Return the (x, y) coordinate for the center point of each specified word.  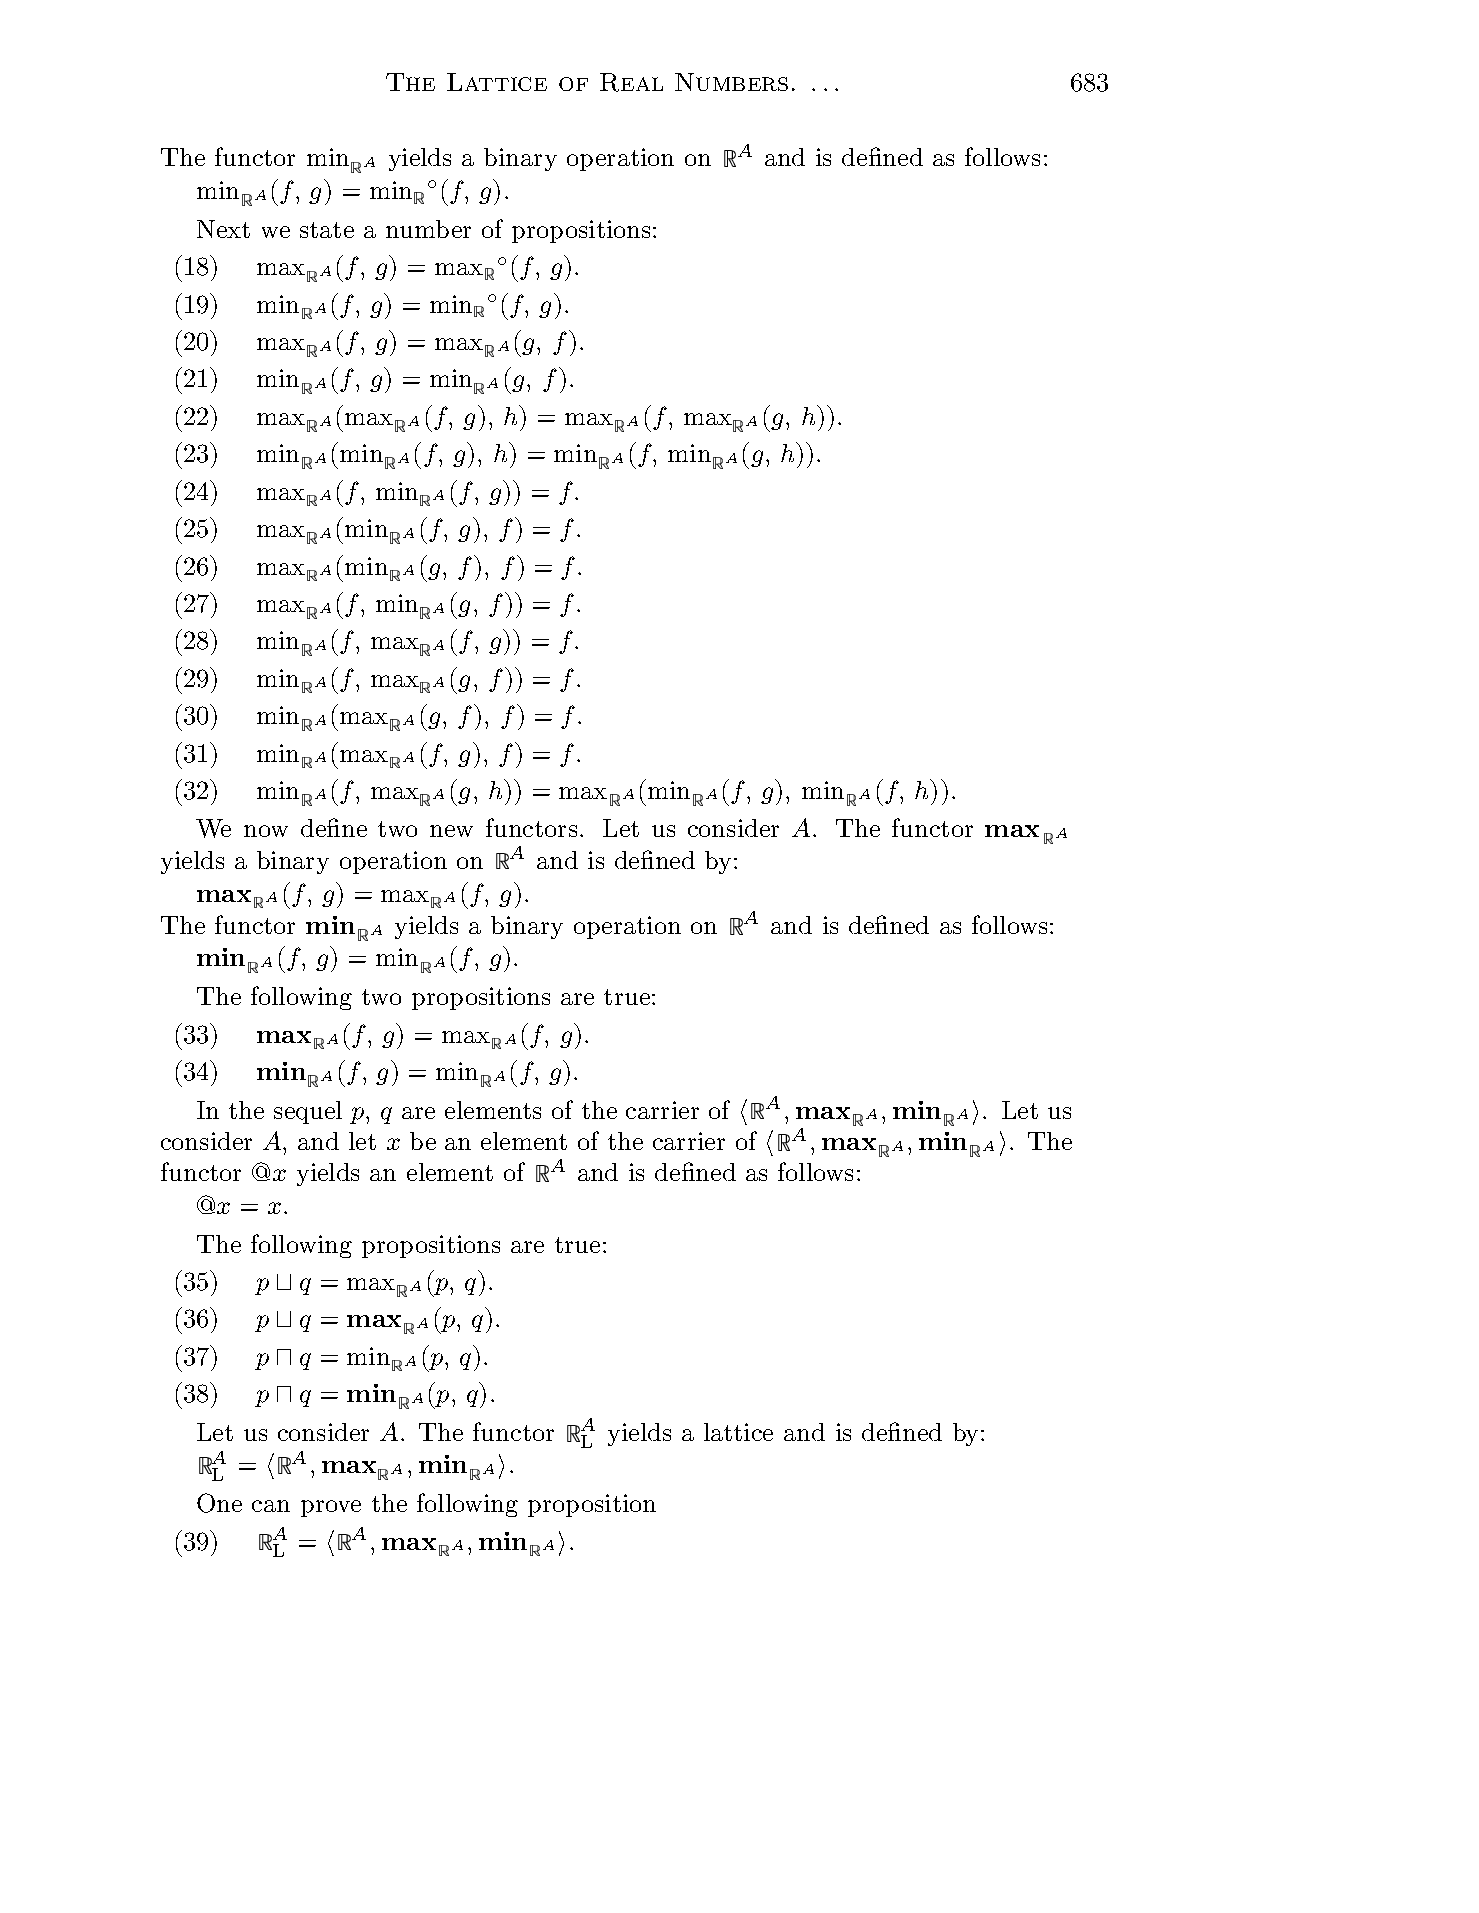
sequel (308, 1112)
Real (631, 82)
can (271, 1506)
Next (223, 229)
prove (331, 1508)
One (219, 1503)
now (266, 831)
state (327, 230)
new (451, 831)
